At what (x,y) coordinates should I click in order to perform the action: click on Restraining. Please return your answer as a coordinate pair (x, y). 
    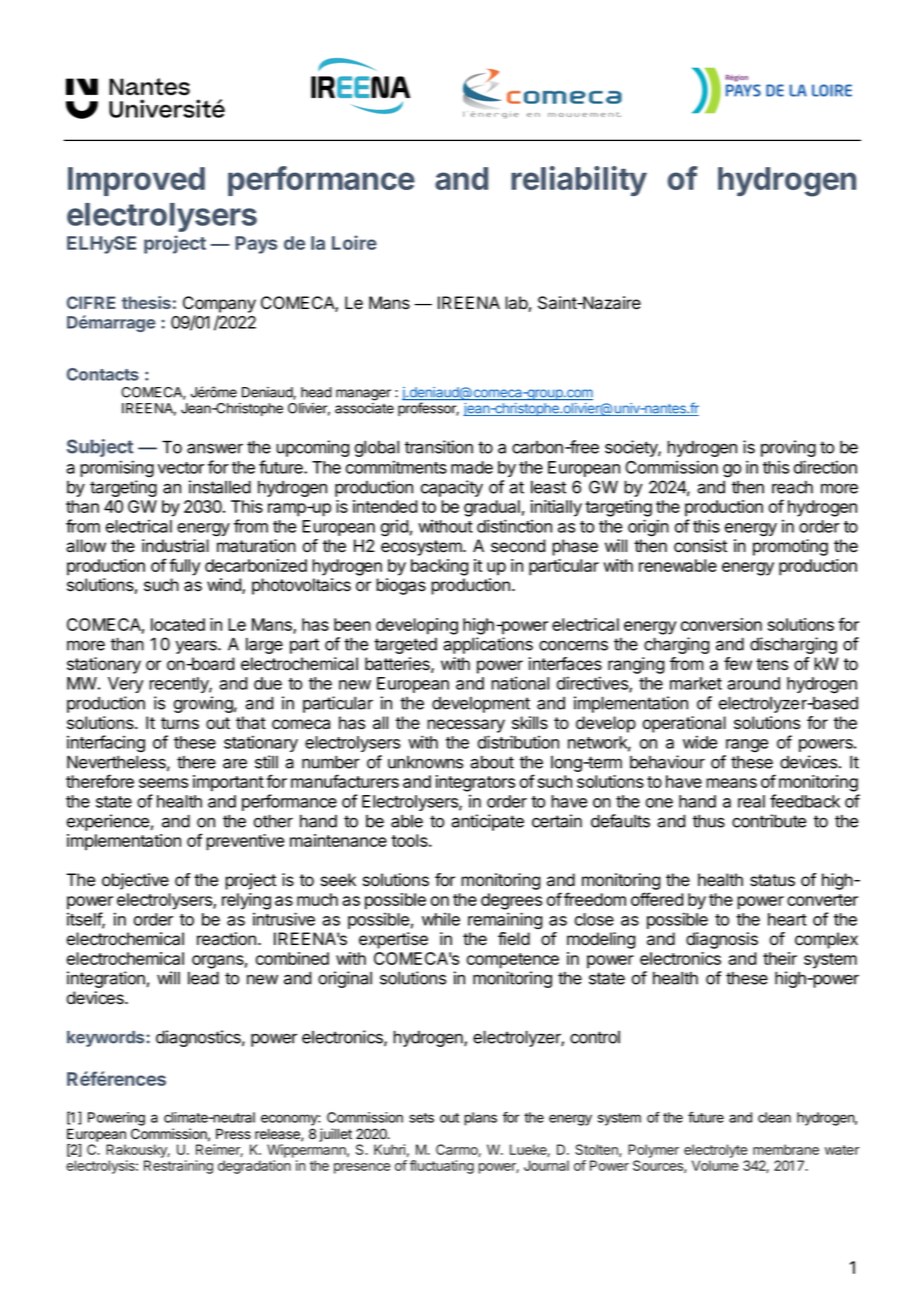
    Looking at the image, I should click on (178, 1167).
